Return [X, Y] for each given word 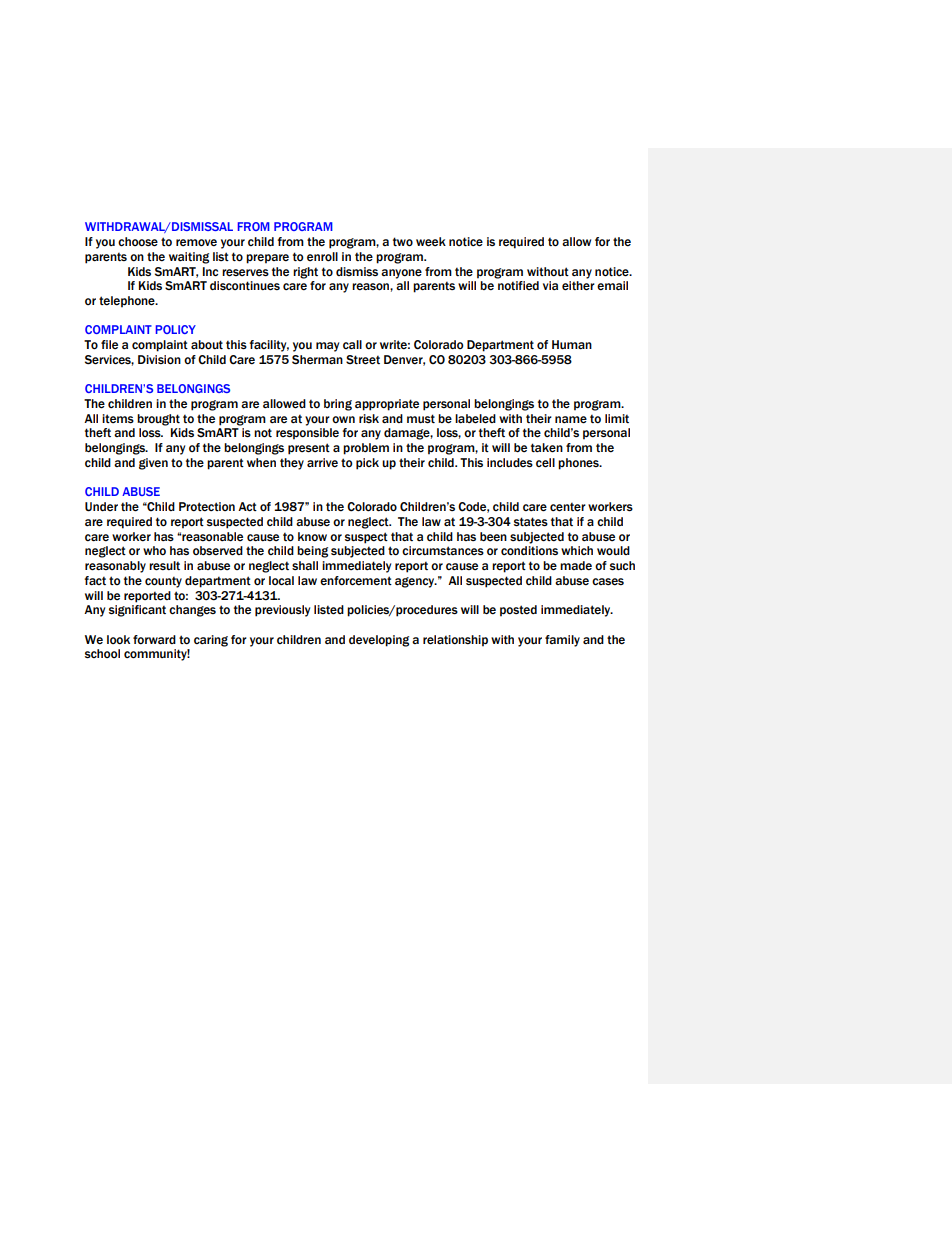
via [550, 285]
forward [154, 639]
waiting [189, 258]
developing [379, 641]
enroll [322, 257]
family [562, 641]
